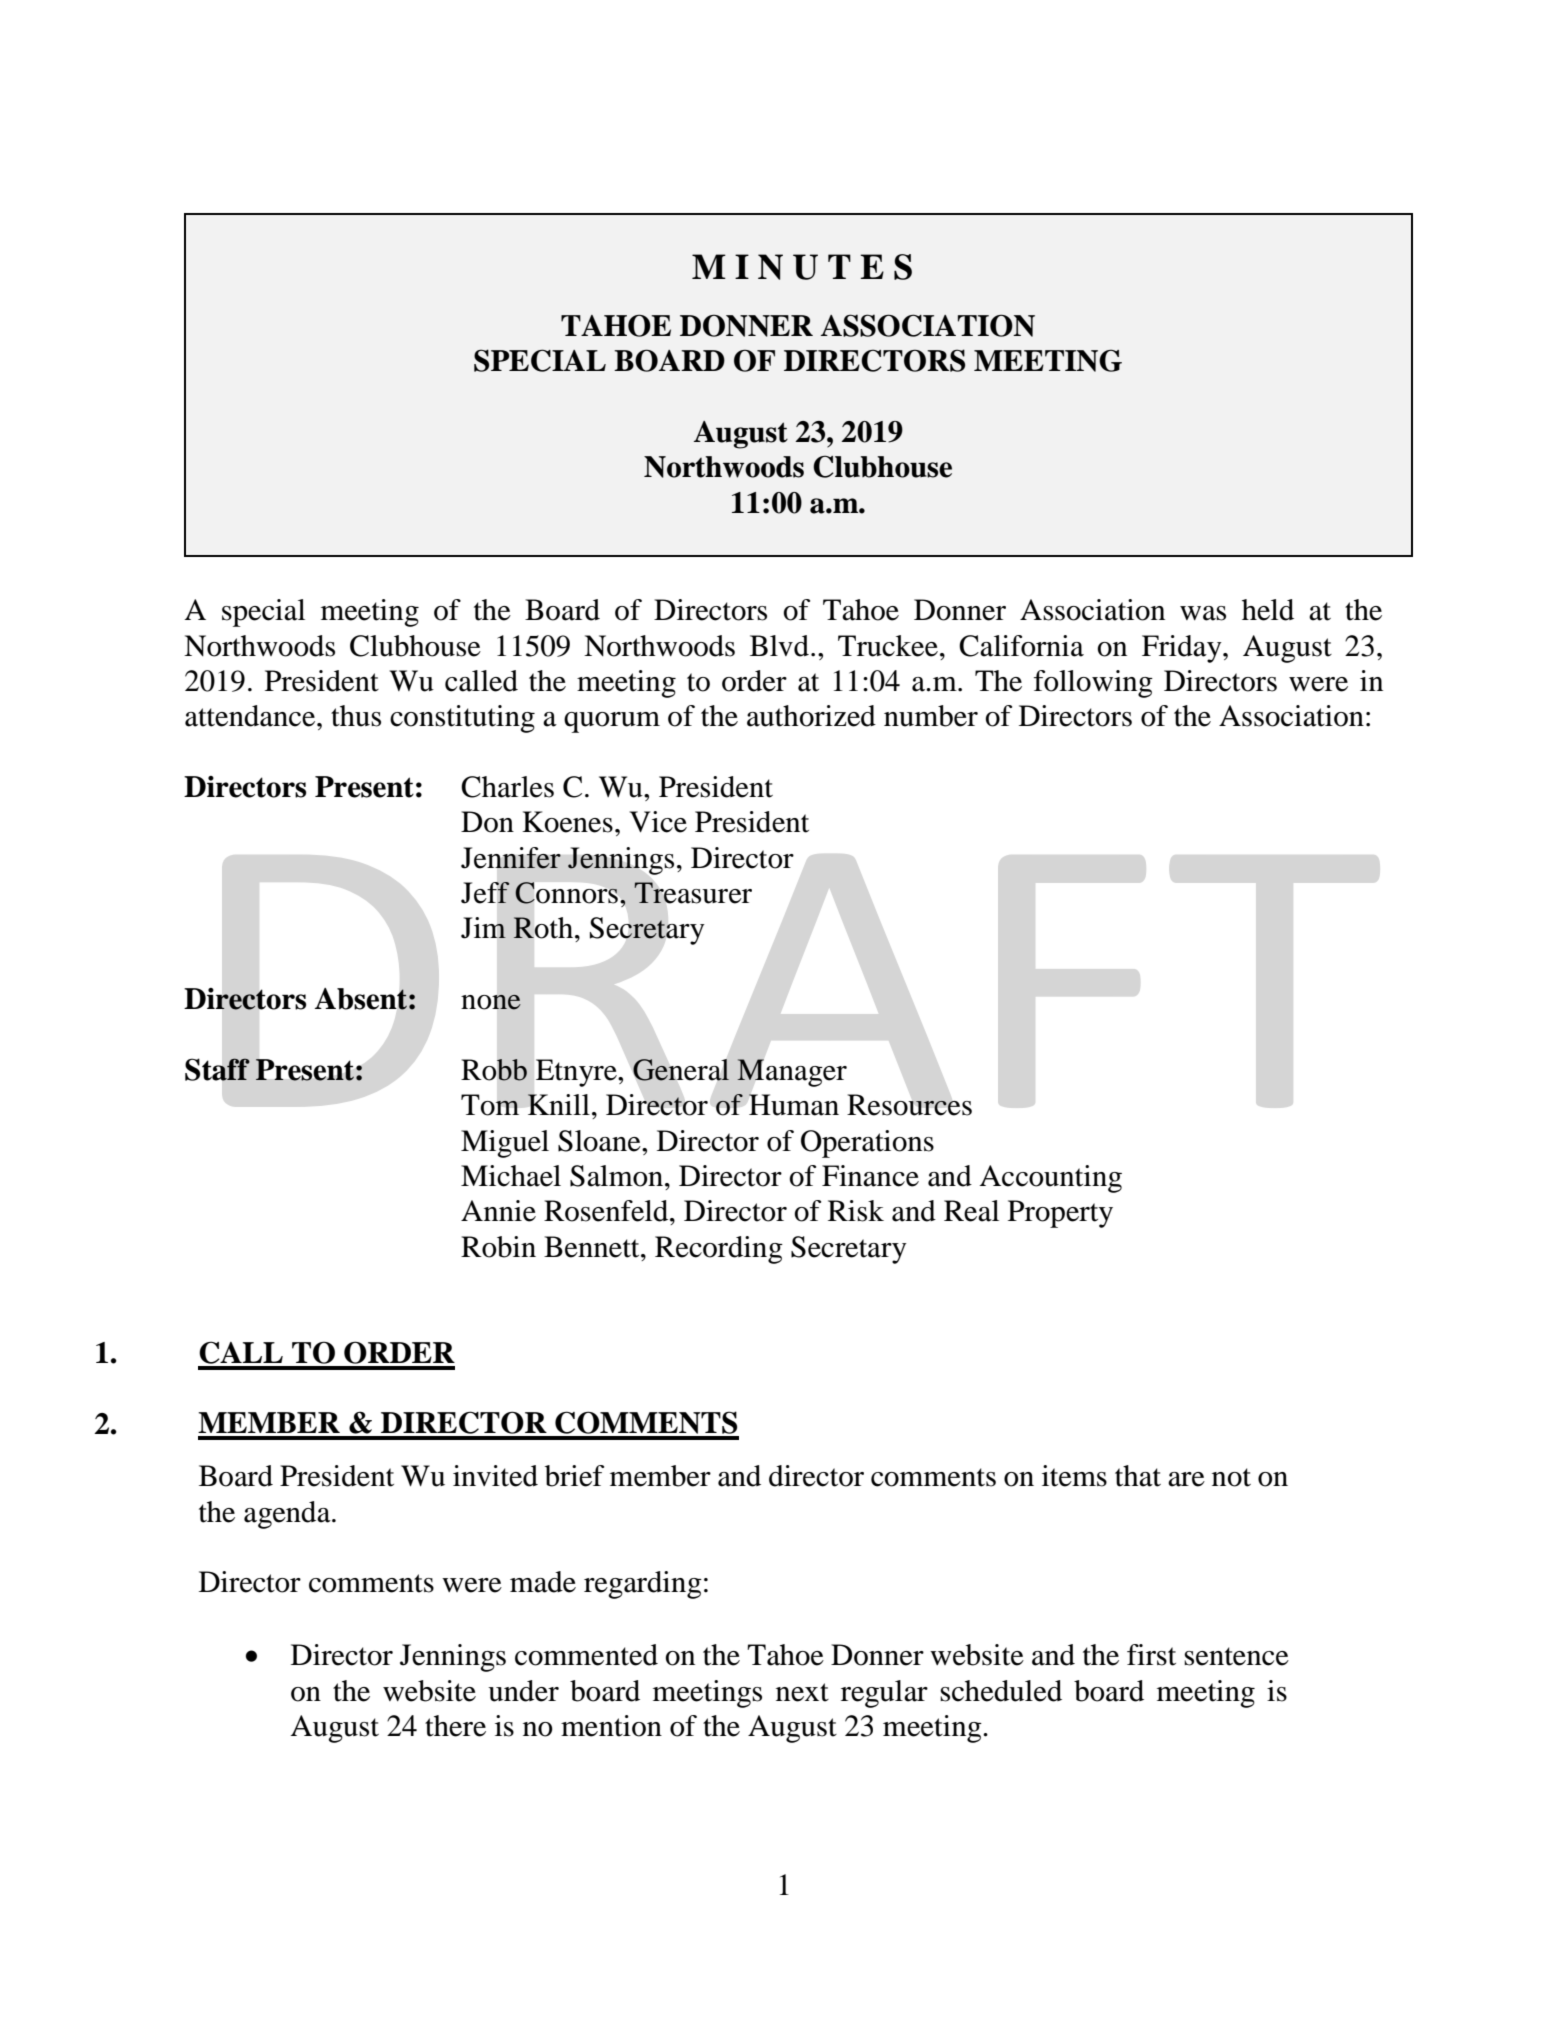  What do you see at coordinates (505, 1144) in the image?
I see `Miguel` at bounding box center [505, 1144].
